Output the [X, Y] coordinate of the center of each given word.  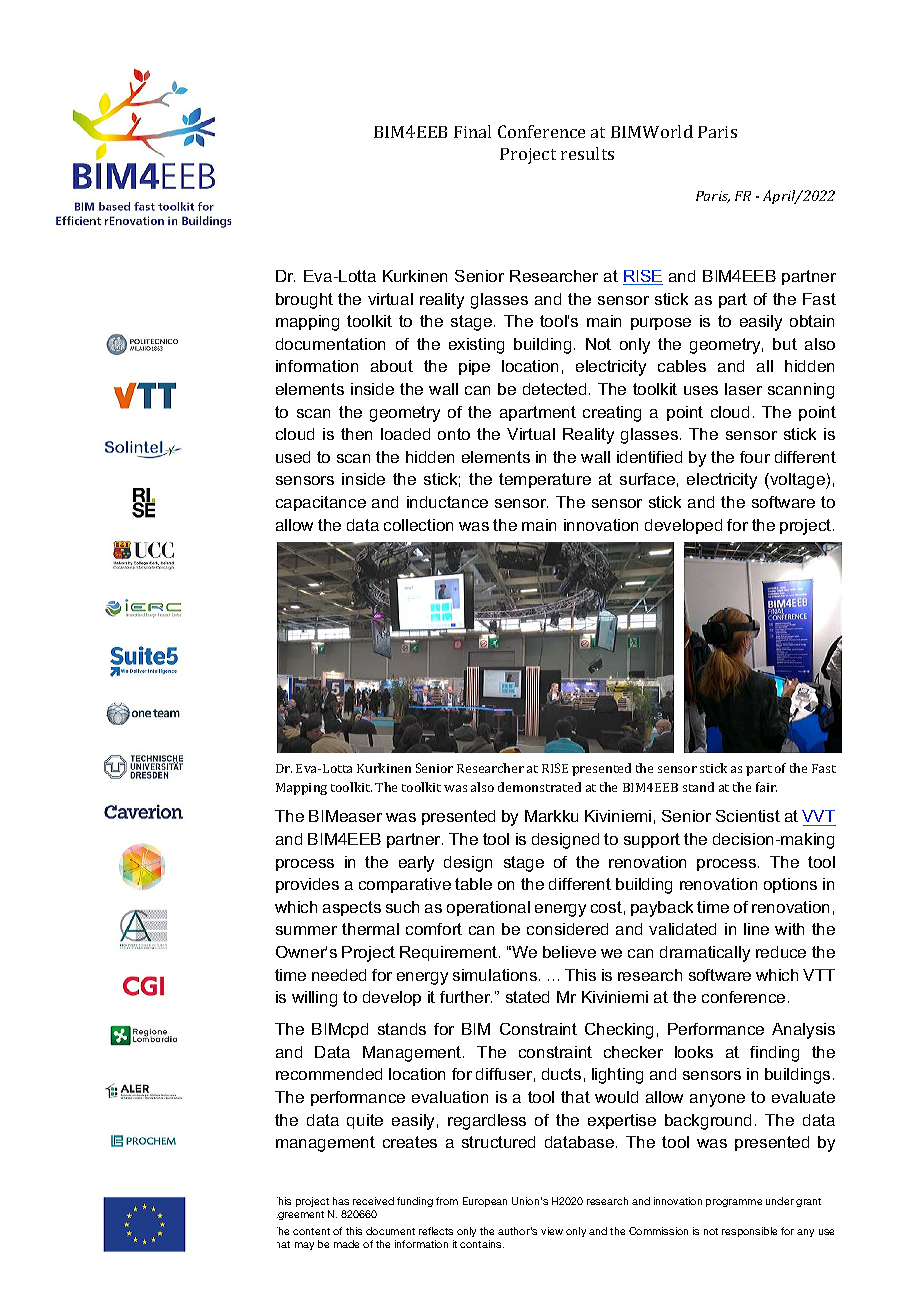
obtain [812, 321]
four [755, 457]
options [790, 885]
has [341, 1201]
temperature [545, 480]
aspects [352, 908]
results [587, 153]
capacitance [321, 503]
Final [472, 131]
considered [567, 929]
